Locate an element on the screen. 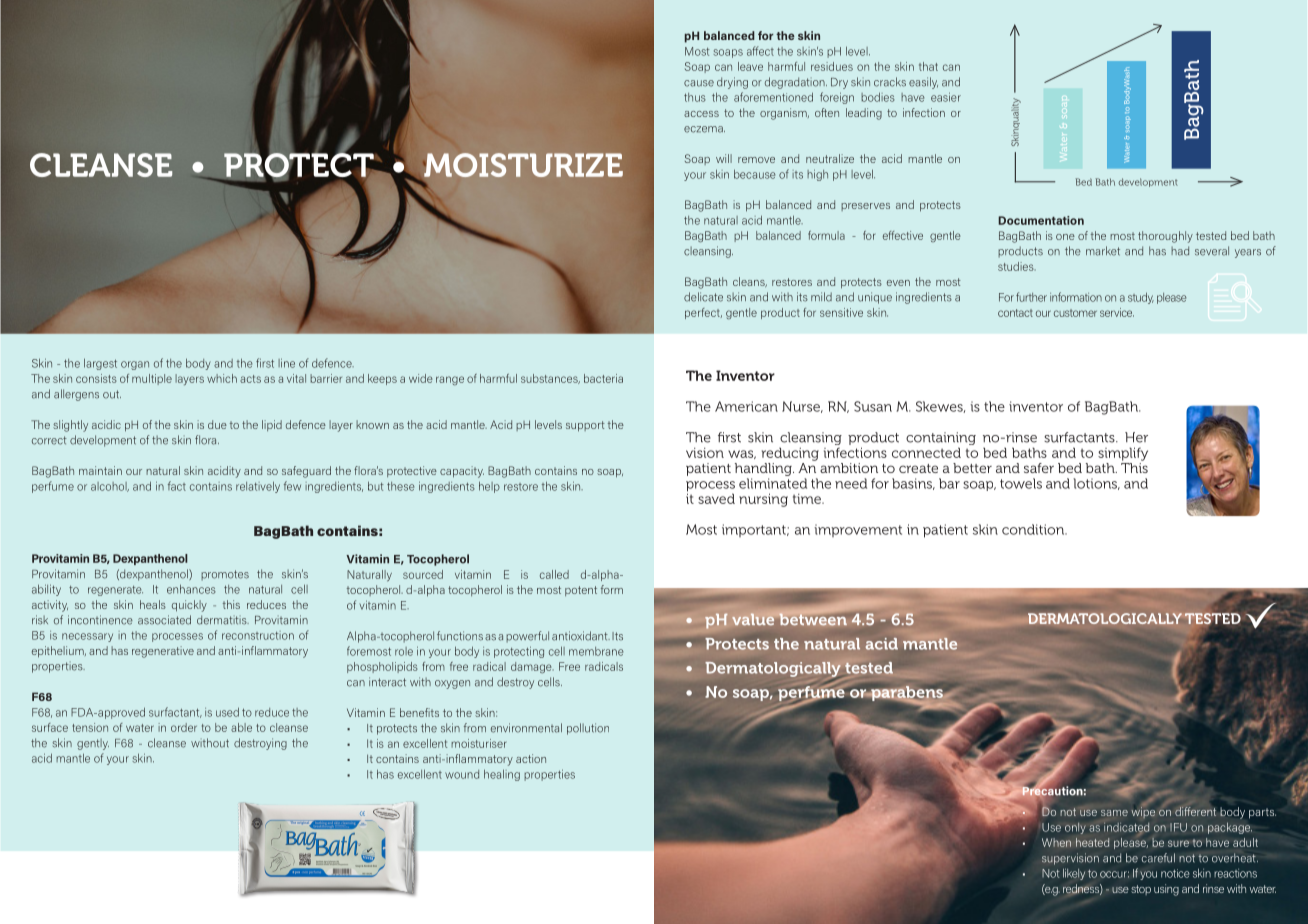 This screenshot has height=924, width=1308. easier is located at coordinates (946, 97).
